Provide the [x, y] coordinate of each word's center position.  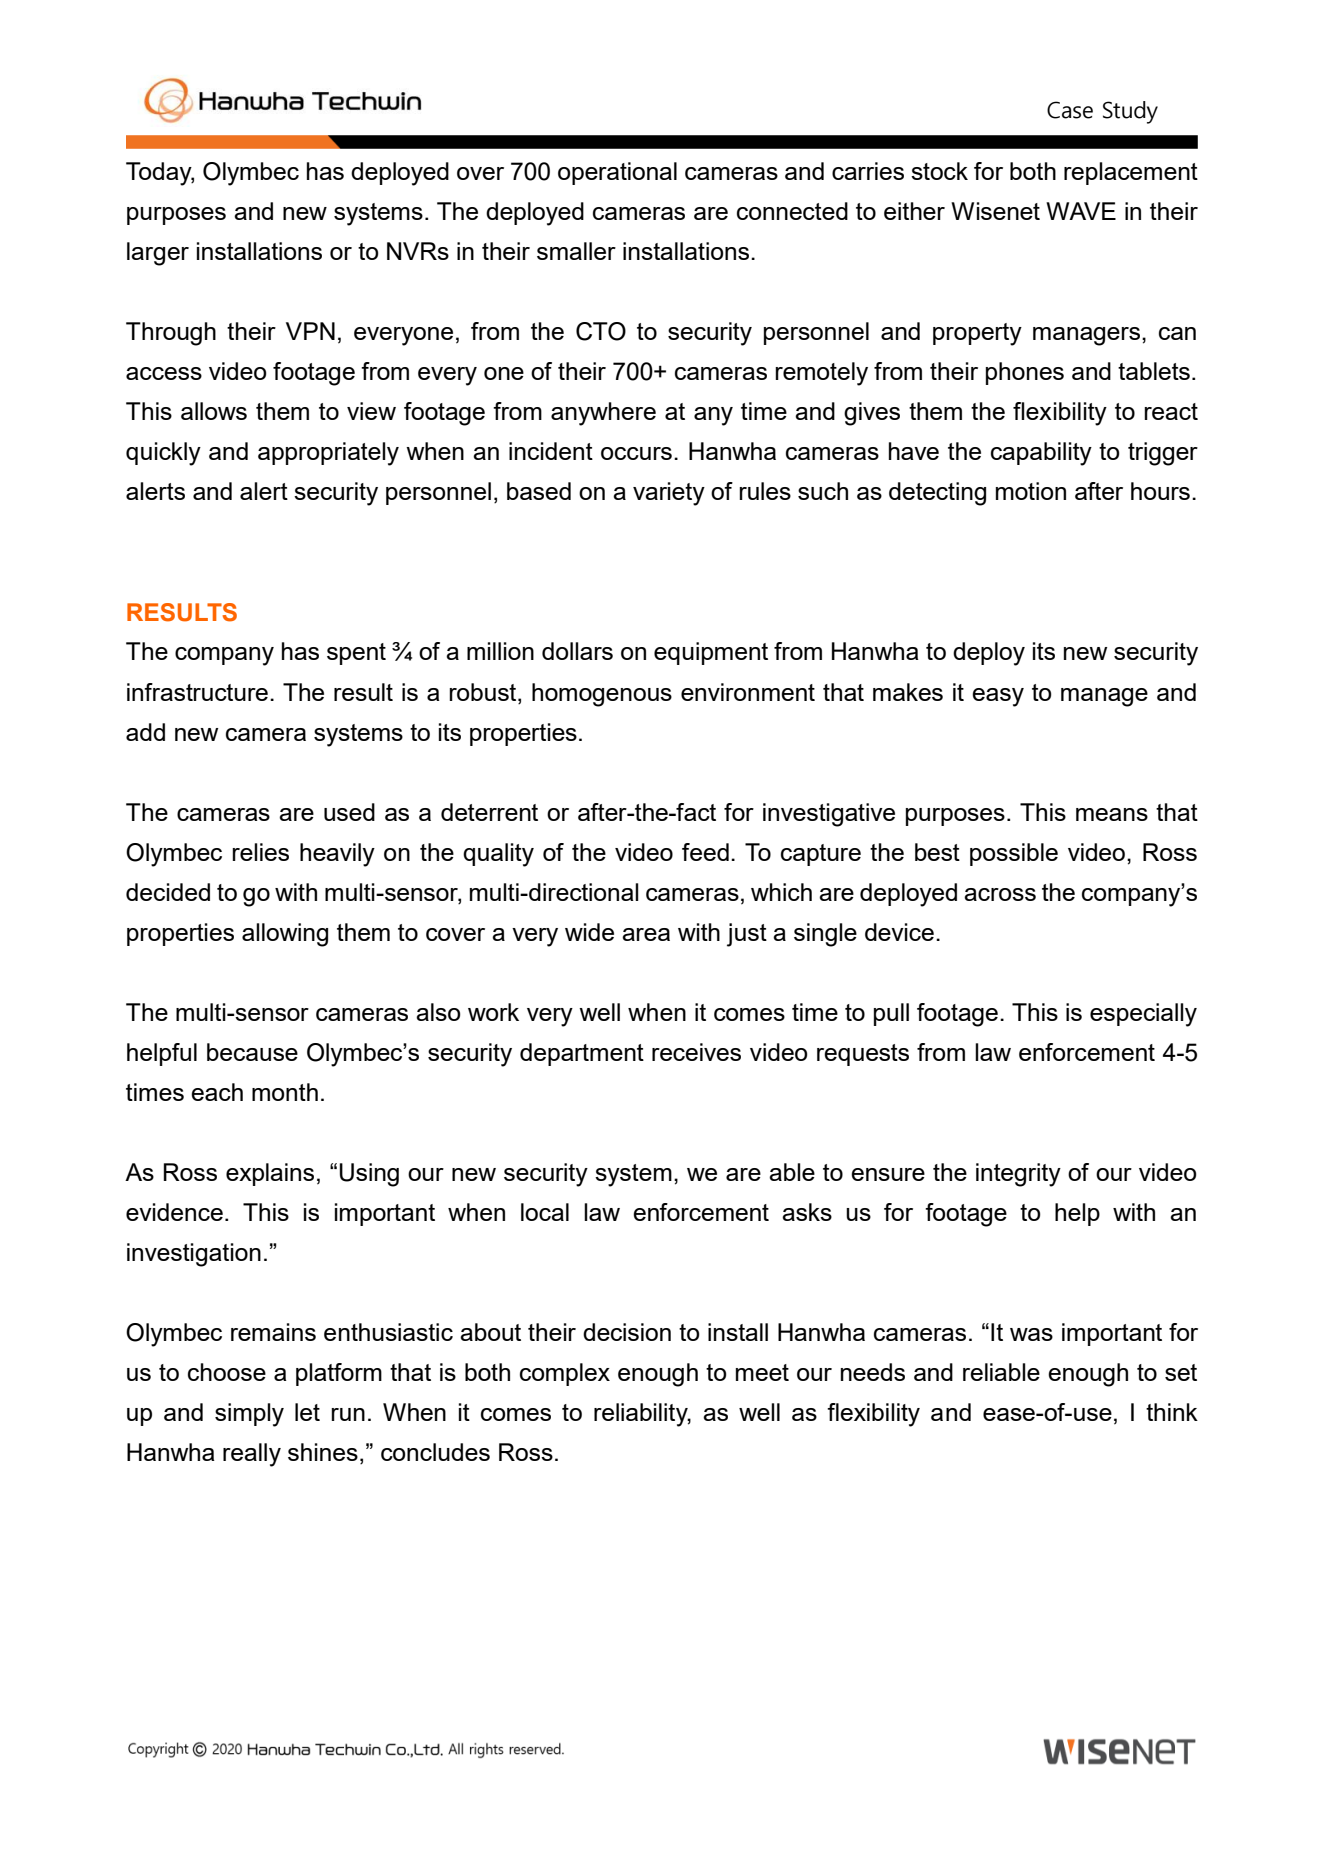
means [1112, 814]
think [1172, 1412]
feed [705, 852]
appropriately [328, 454]
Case [1070, 110]
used [349, 812]
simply [249, 1415]
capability [1041, 454]
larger [158, 254]
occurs [636, 453]
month [285, 1092]
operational [617, 173]
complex [565, 1374]
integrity [1018, 1175]
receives [696, 1052]
